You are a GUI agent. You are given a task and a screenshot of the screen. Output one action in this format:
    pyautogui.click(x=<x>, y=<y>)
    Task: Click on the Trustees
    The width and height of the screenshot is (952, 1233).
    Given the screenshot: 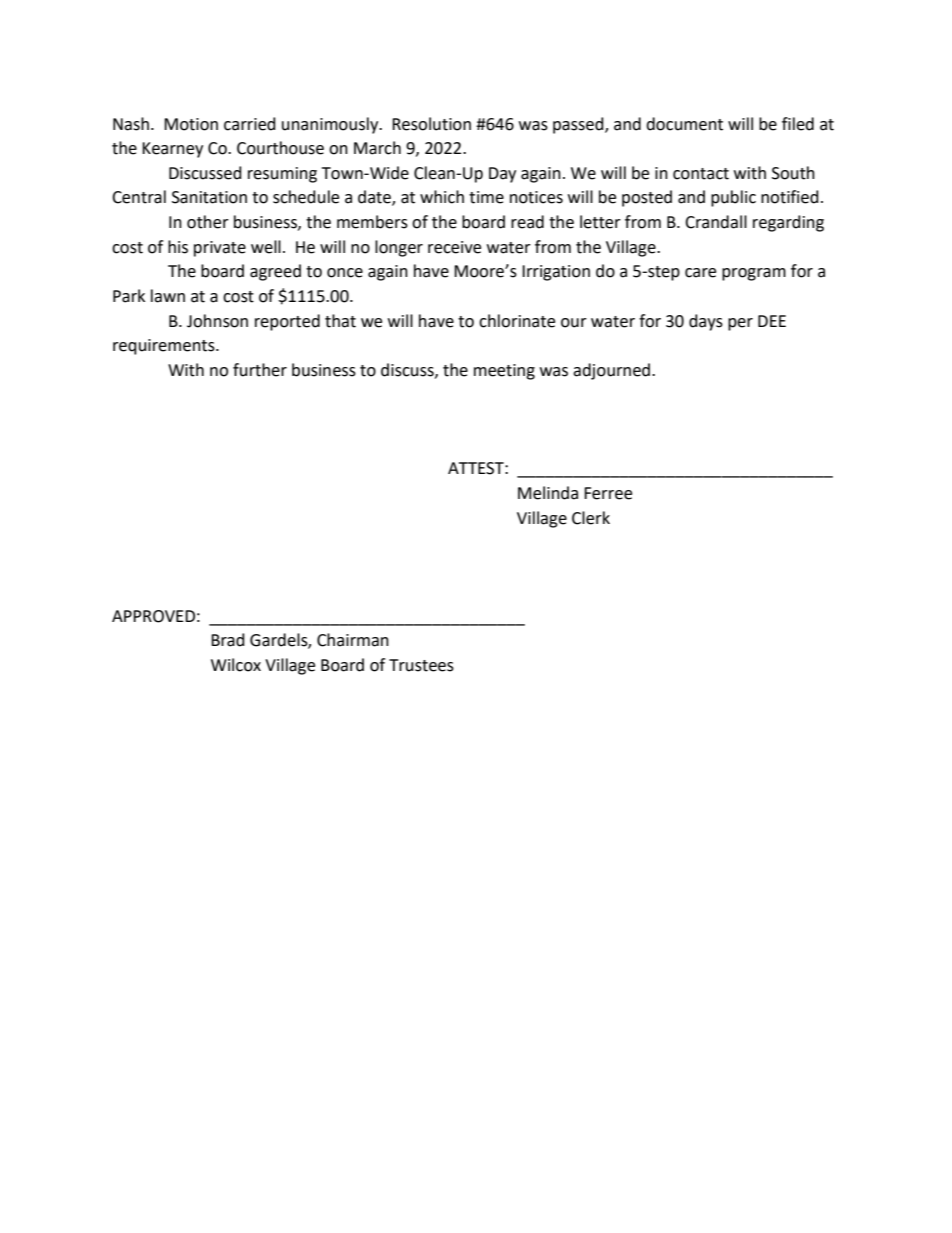 What is the action you would take?
    pyautogui.click(x=421, y=665)
